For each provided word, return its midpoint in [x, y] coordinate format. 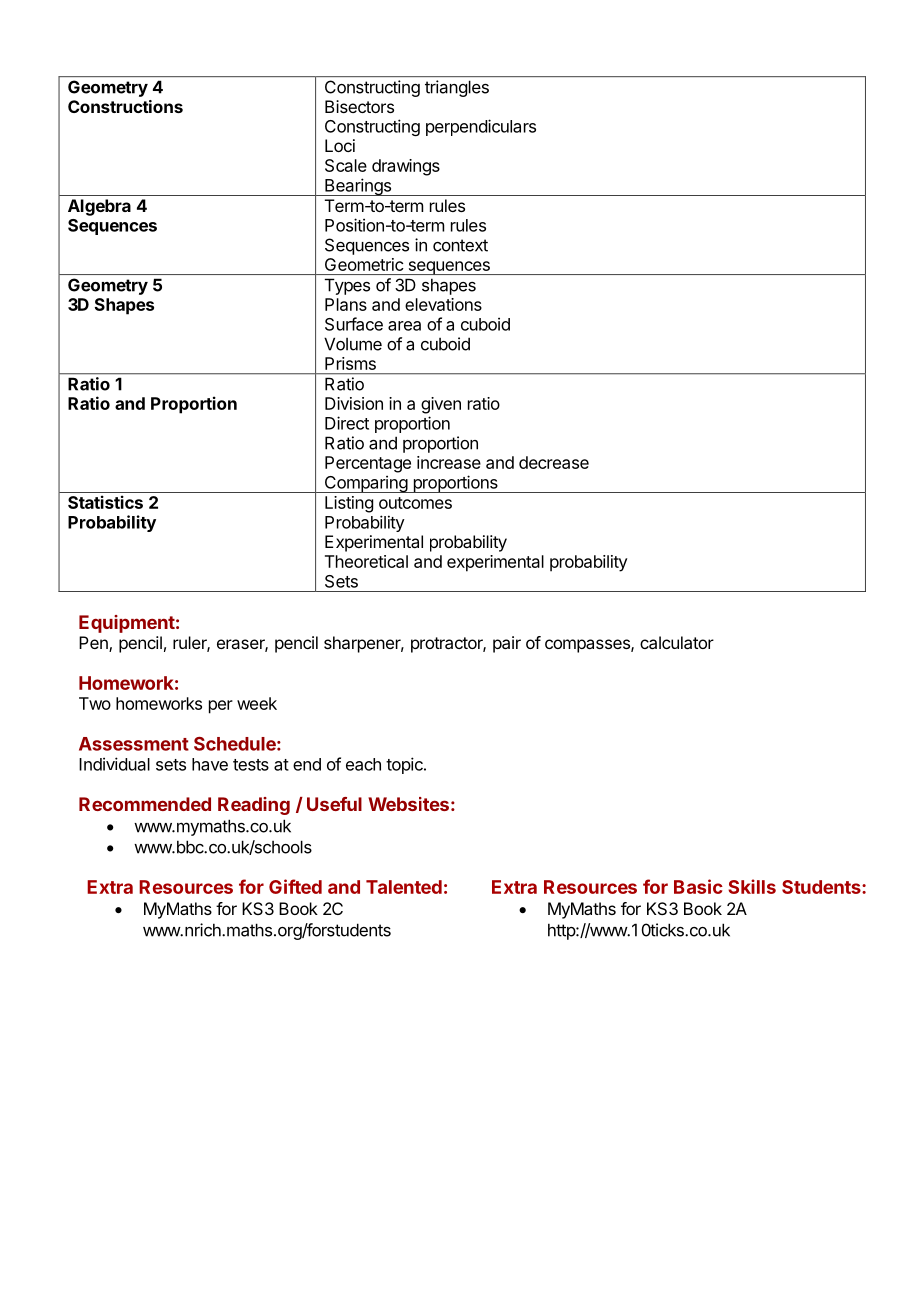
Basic [698, 886]
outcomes [415, 503]
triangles [457, 88]
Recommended [145, 804]
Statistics [105, 502]
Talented [404, 887]
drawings [406, 167]
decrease [554, 462]
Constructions [125, 106]
